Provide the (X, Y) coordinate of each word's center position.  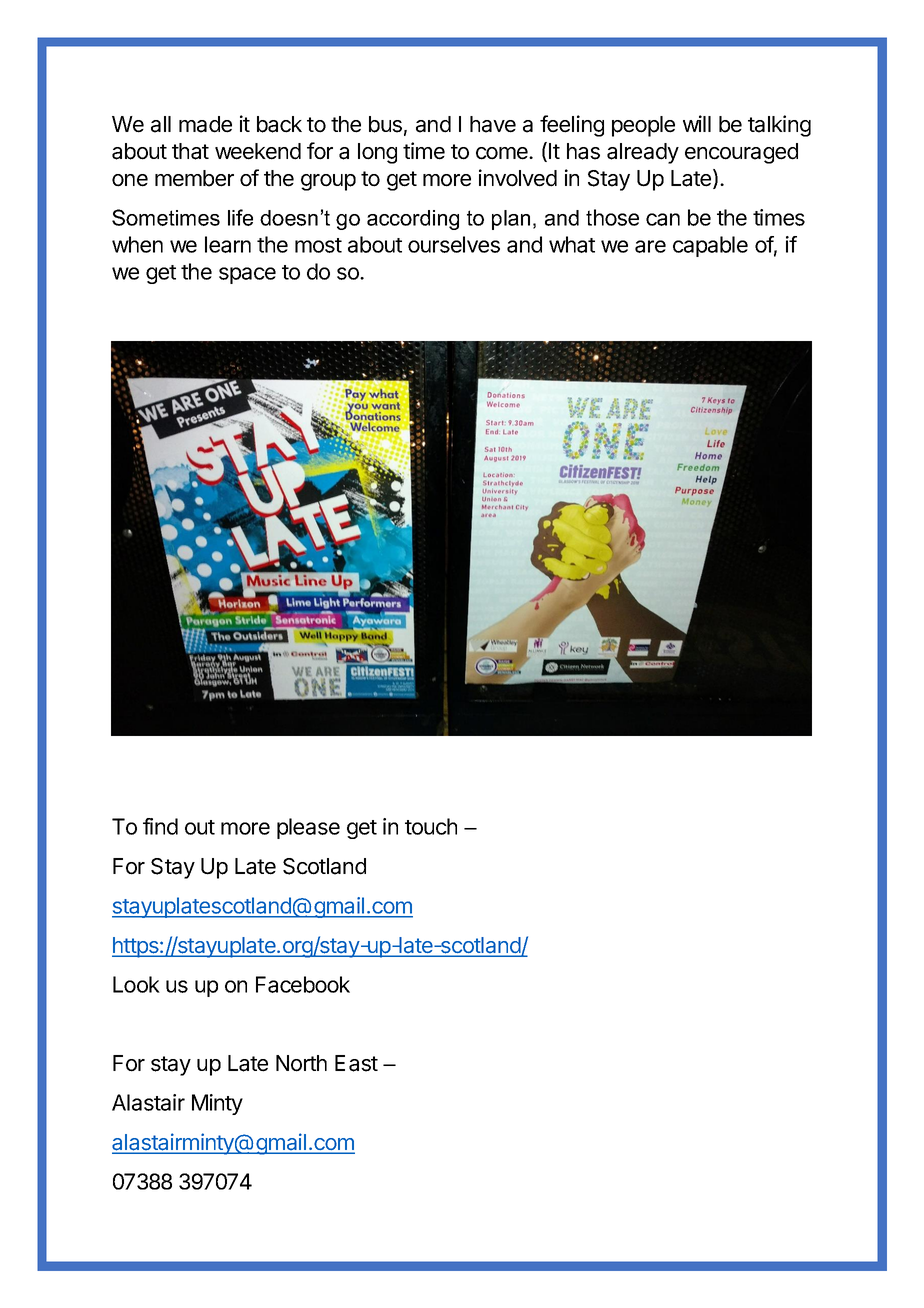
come (503, 153)
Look (136, 984)
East (356, 1063)
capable (710, 246)
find (160, 826)
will (697, 123)
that (190, 151)
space (247, 275)
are (650, 246)
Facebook (303, 984)
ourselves (454, 244)
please (308, 828)
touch (431, 826)
